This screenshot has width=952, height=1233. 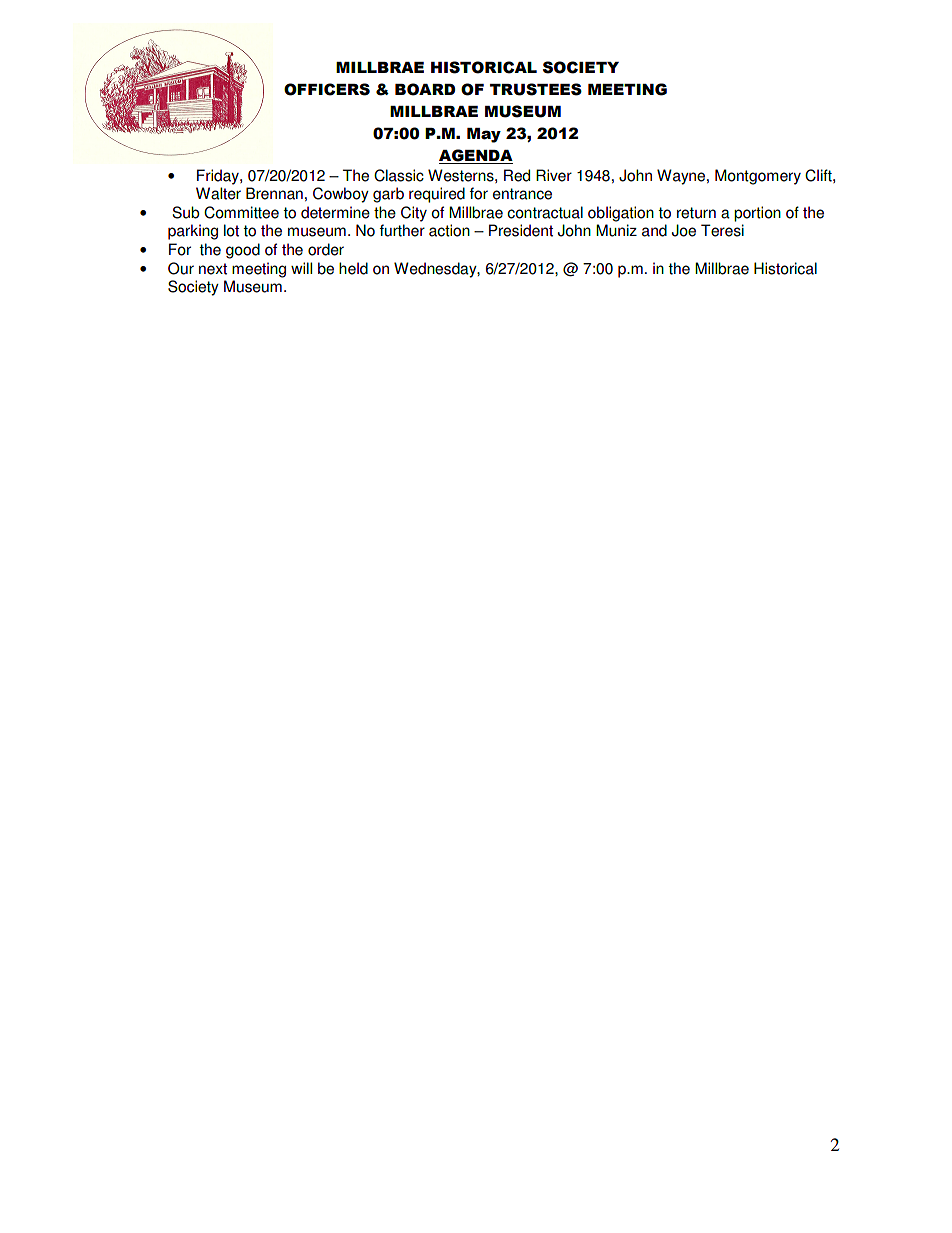 I want to click on BOARD, so click(x=425, y=89).
